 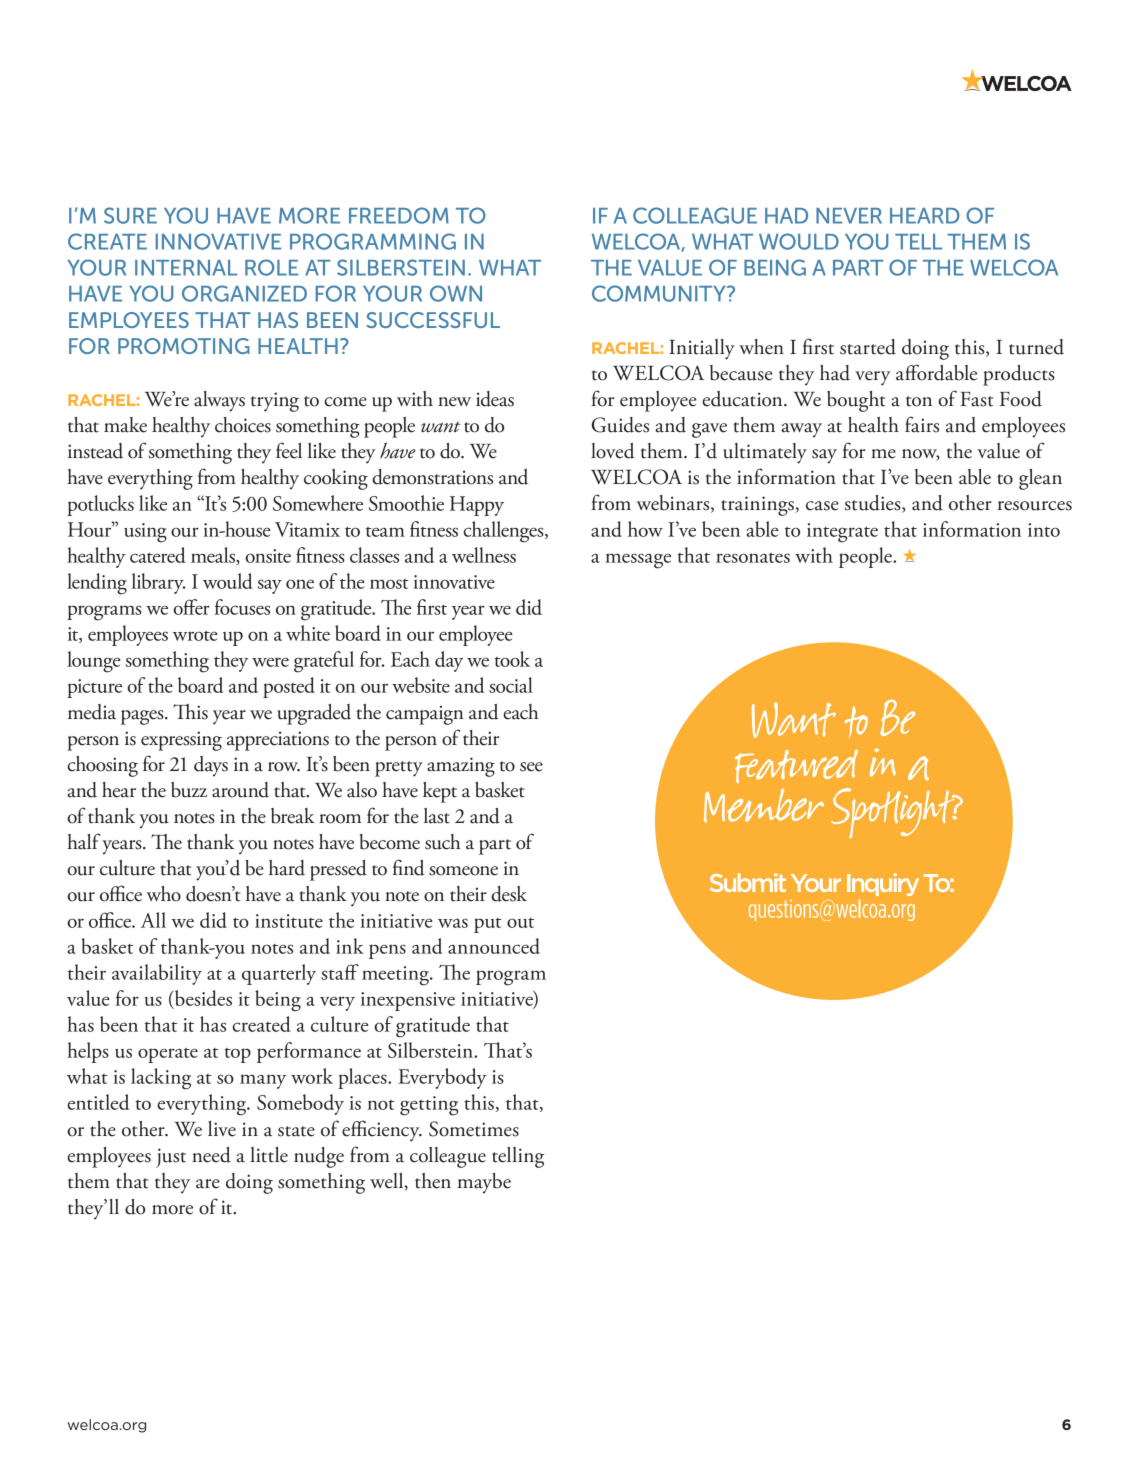 I want to click on INTERNAL, so click(x=186, y=268).
